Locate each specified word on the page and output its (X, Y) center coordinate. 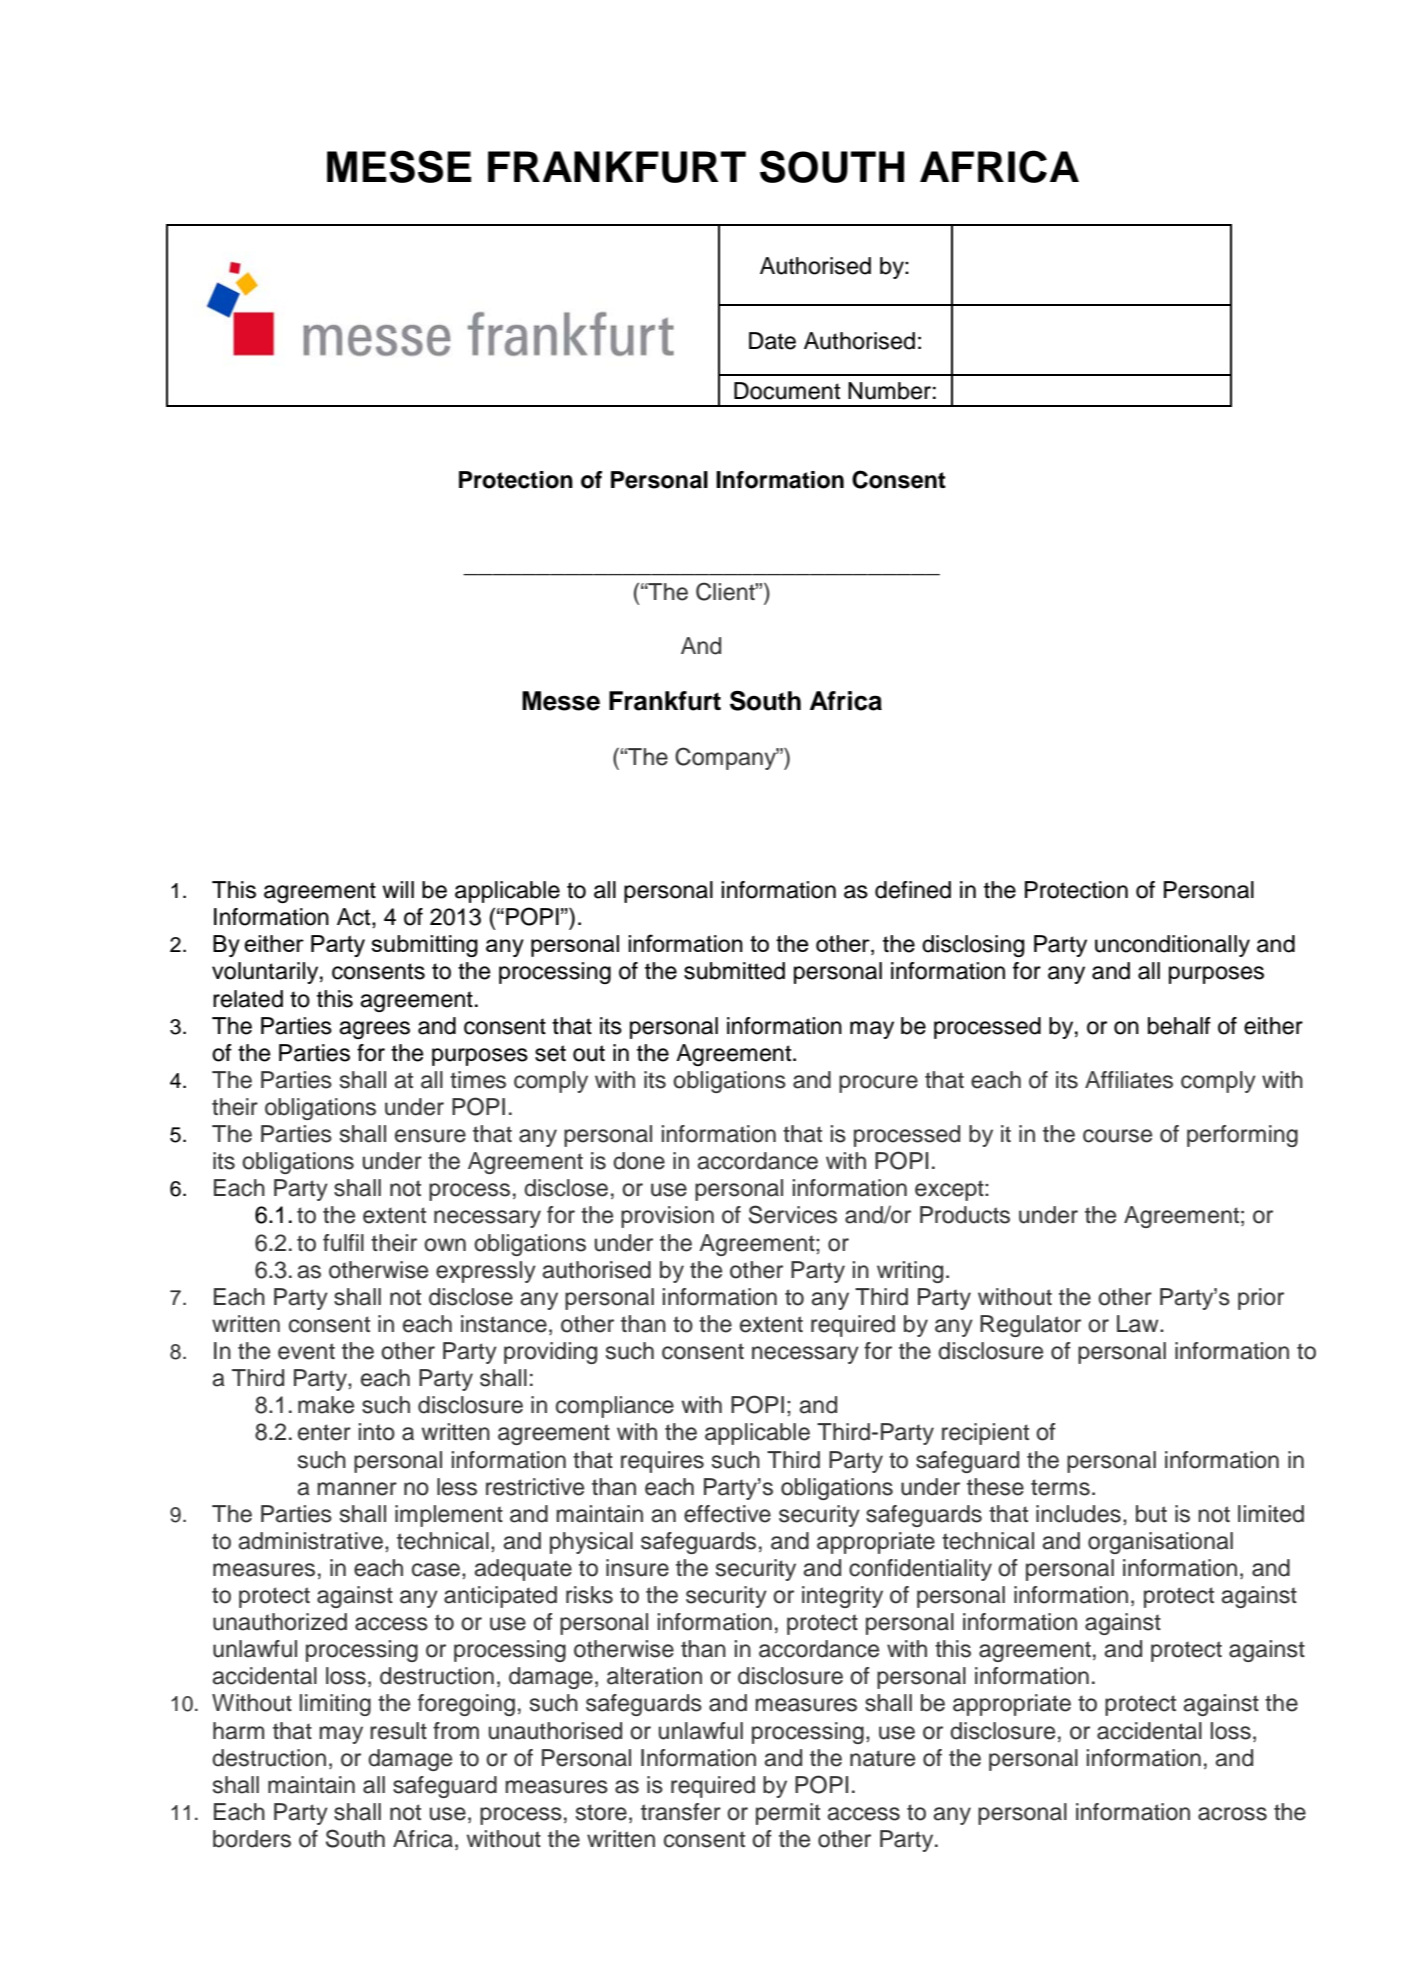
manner (357, 1489)
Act (355, 917)
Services (793, 1214)
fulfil (343, 1243)
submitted (734, 971)
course (1117, 1136)
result (398, 1731)
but (1151, 1514)
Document (787, 391)
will (398, 889)
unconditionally (1172, 946)
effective (727, 1514)
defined (913, 890)
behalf (1179, 1026)
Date (772, 341)
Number (889, 391)
